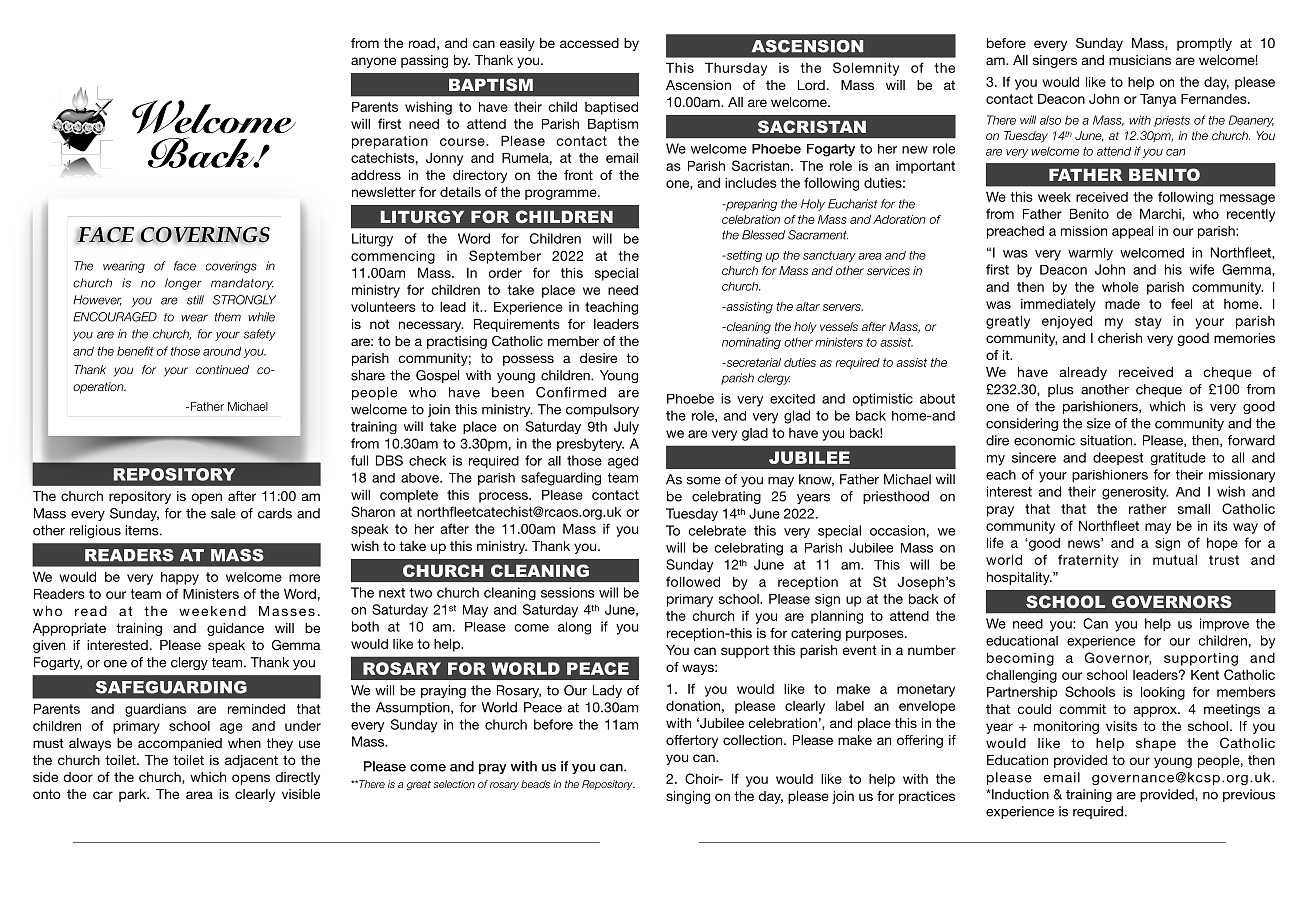 This page has width=1308, height=924. Describe the element at coordinates (359, 460) in the page. I see `full` at that location.
